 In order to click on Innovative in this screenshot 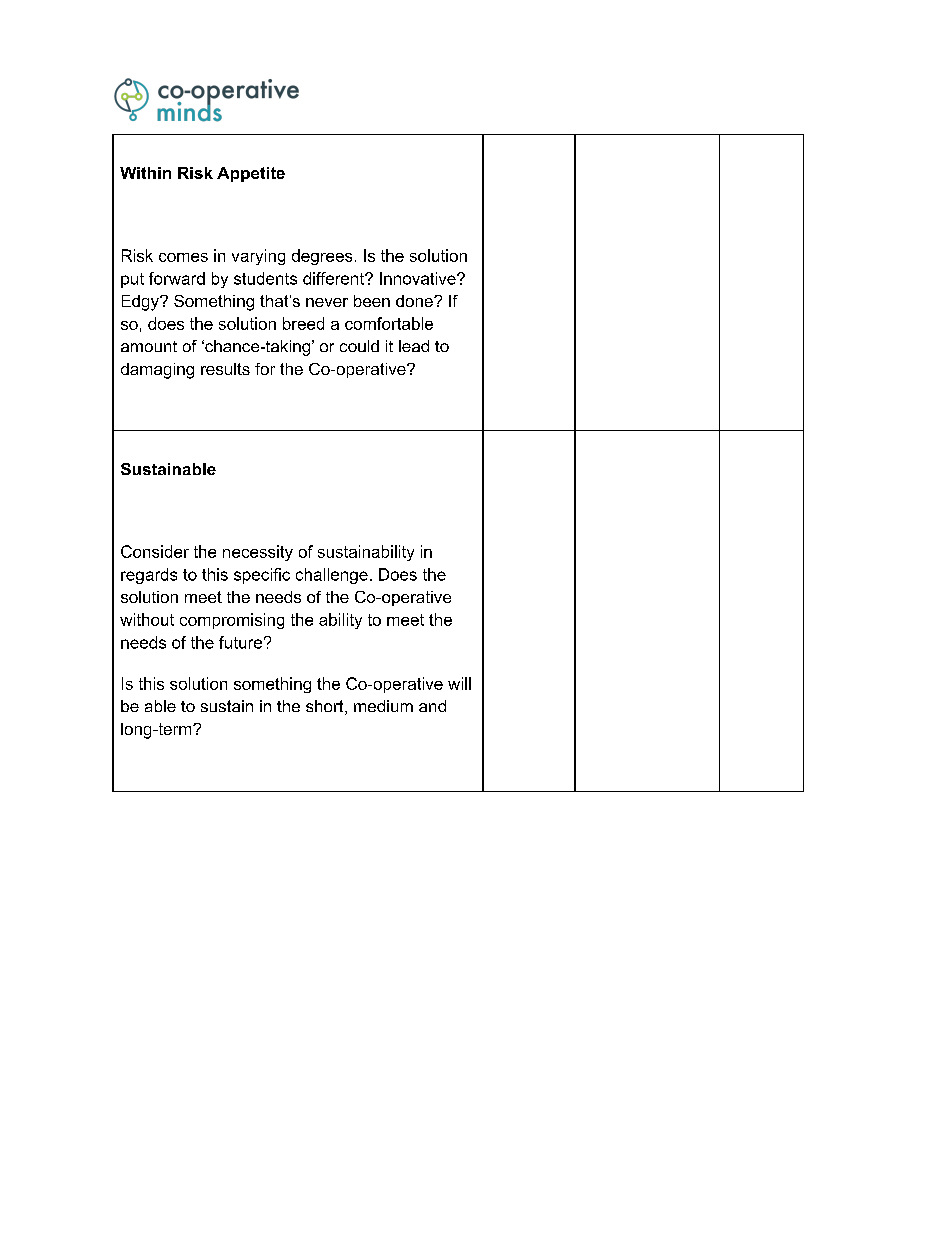, I will do `click(419, 278)`.
